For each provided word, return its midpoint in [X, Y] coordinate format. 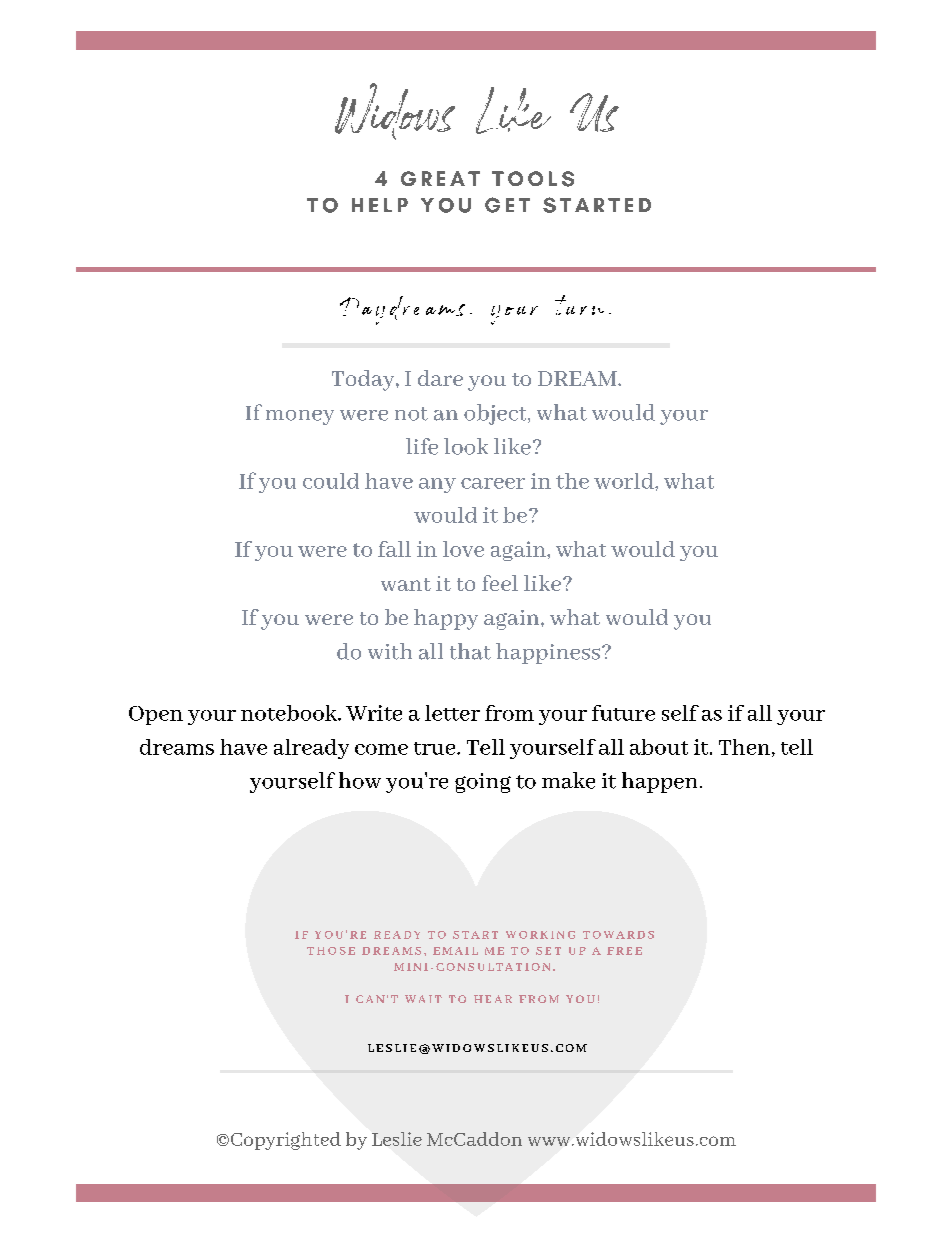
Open [156, 715]
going [483, 783]
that [470, 651]
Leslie [397, 1139]
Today [364, 380]
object [496, 414]
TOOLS [533, 179]
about [659, 747]
